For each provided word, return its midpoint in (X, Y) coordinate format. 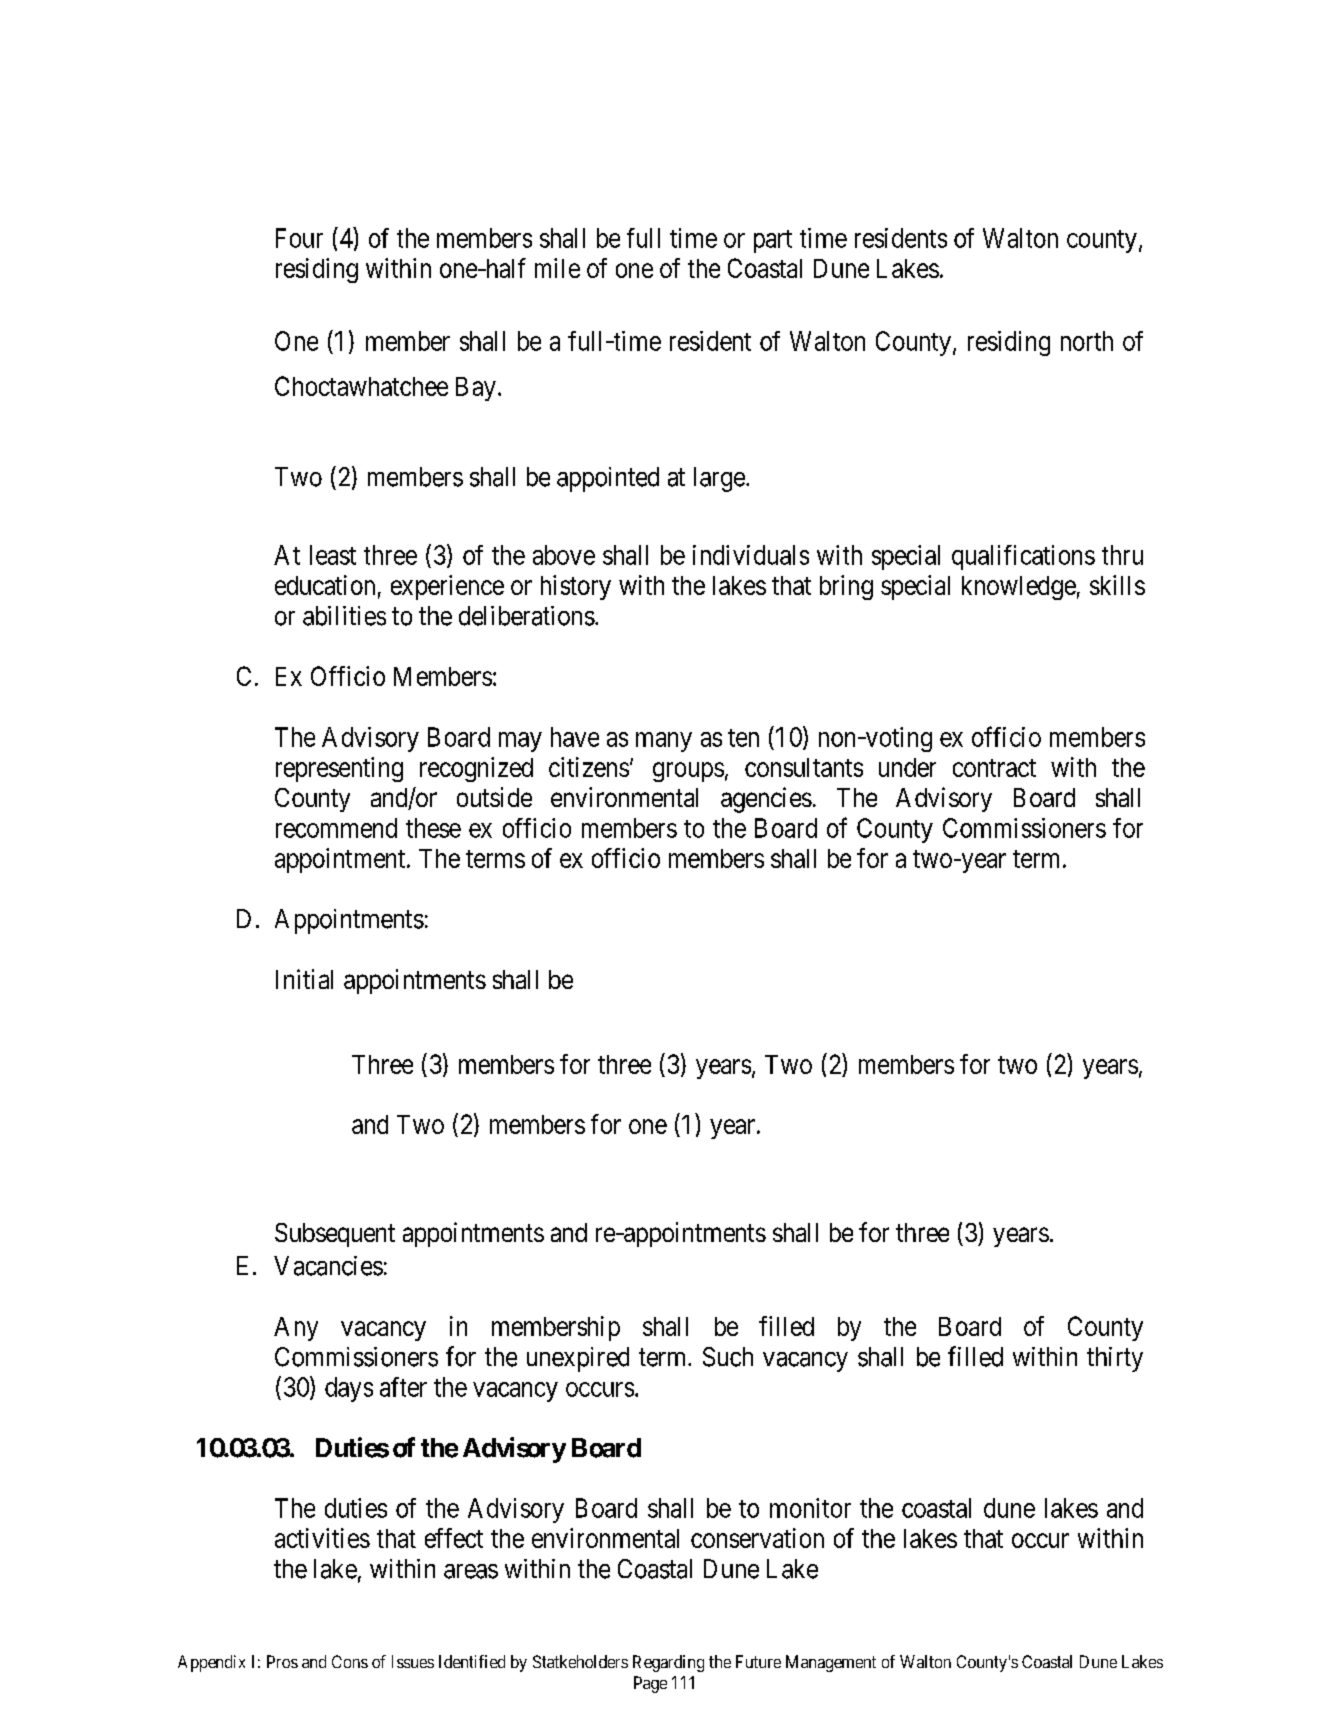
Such (728, 1357)
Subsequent (335, 1235)
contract (994, 768)
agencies (766, 800)
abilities (344, 616)
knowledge (1019, 588)
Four (299, 238)
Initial (304, 979)
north (1087, 341)
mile (557, 268)
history (576, 587)
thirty (1115, 1359)
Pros (282, 1661)
